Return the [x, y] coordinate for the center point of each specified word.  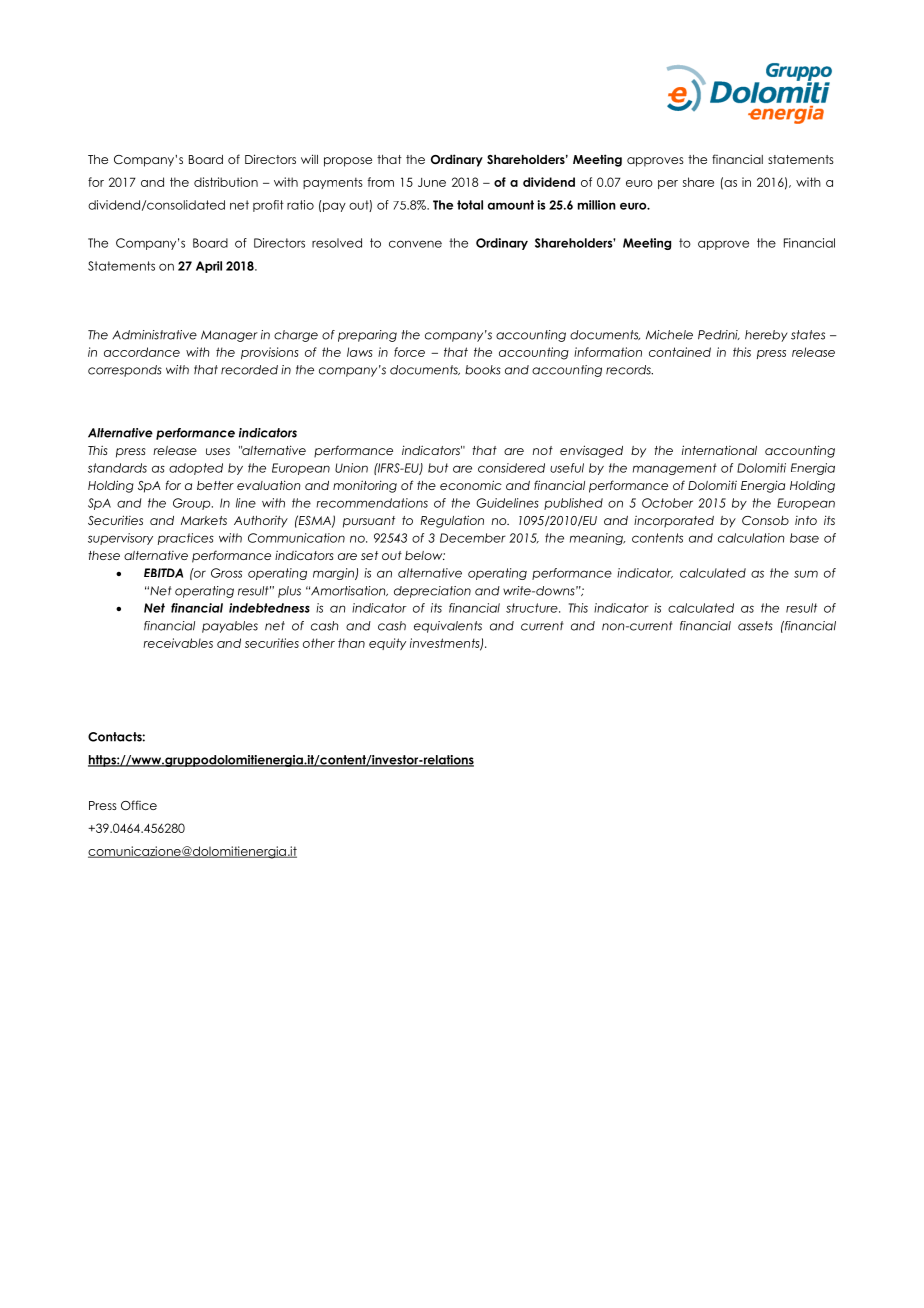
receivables [178, 643]
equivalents [448, 627]
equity [387, 644]
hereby [766, 336]
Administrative [154, 335]
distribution [226, 182]
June [432, 182]
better [215, 485]
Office [139, 805]
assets [755, 626]
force [409, 352]
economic [471, 485]
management [675, 469]
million [597, 205]
